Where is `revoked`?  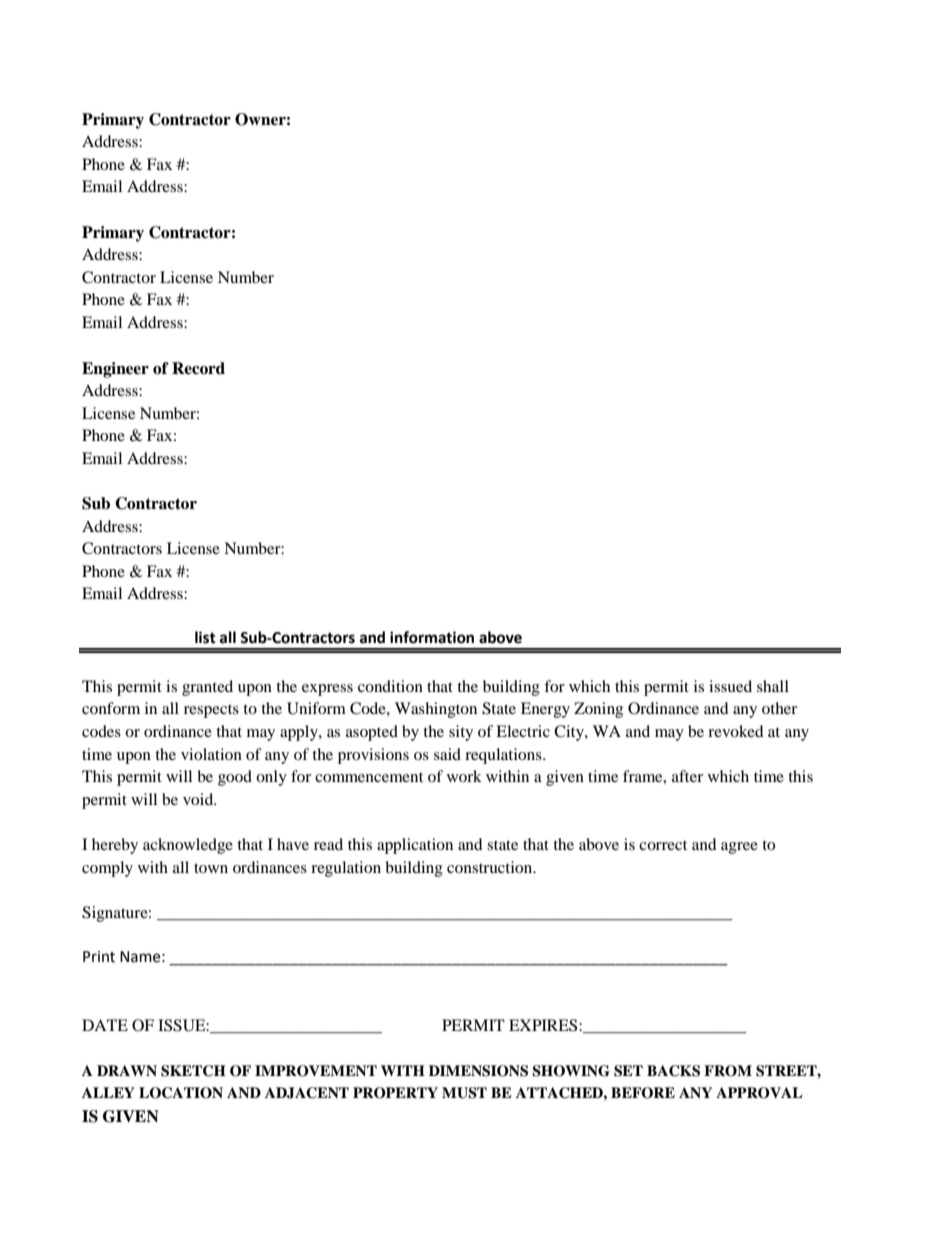 revoked is located at coordinates (736, 731).
